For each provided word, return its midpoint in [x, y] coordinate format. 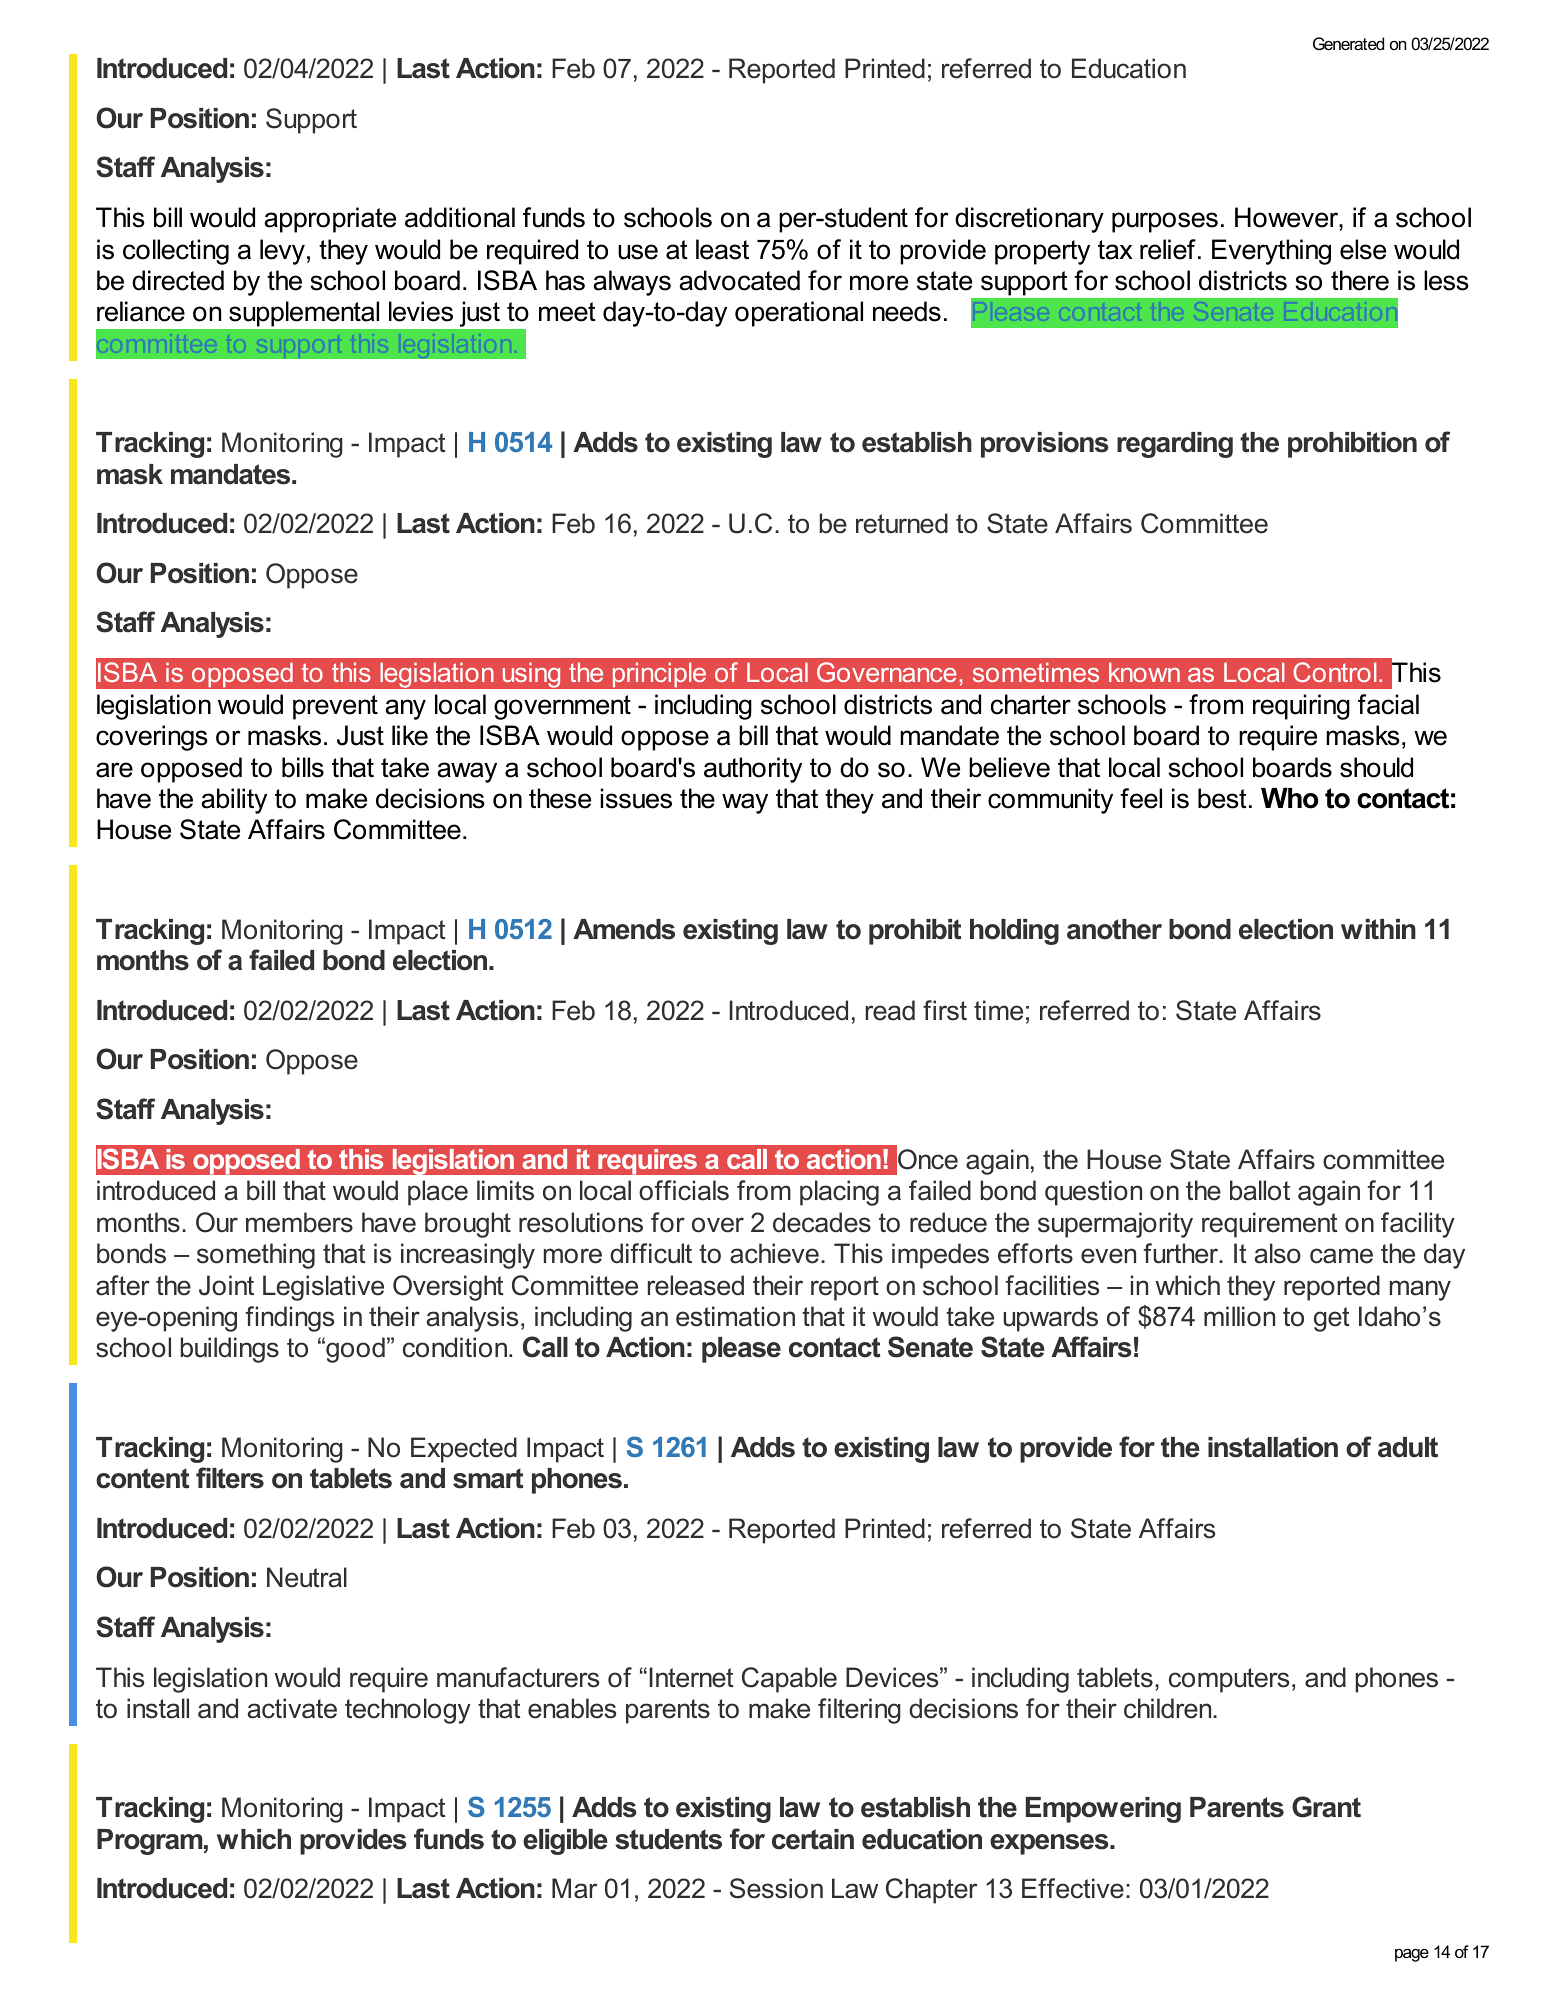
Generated [1348, 43]
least [722, 249]
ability [234, 801]
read [890, 1010]
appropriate [330, 220]
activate [292, 1708]
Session [776, 1888]
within [1378, 929]
